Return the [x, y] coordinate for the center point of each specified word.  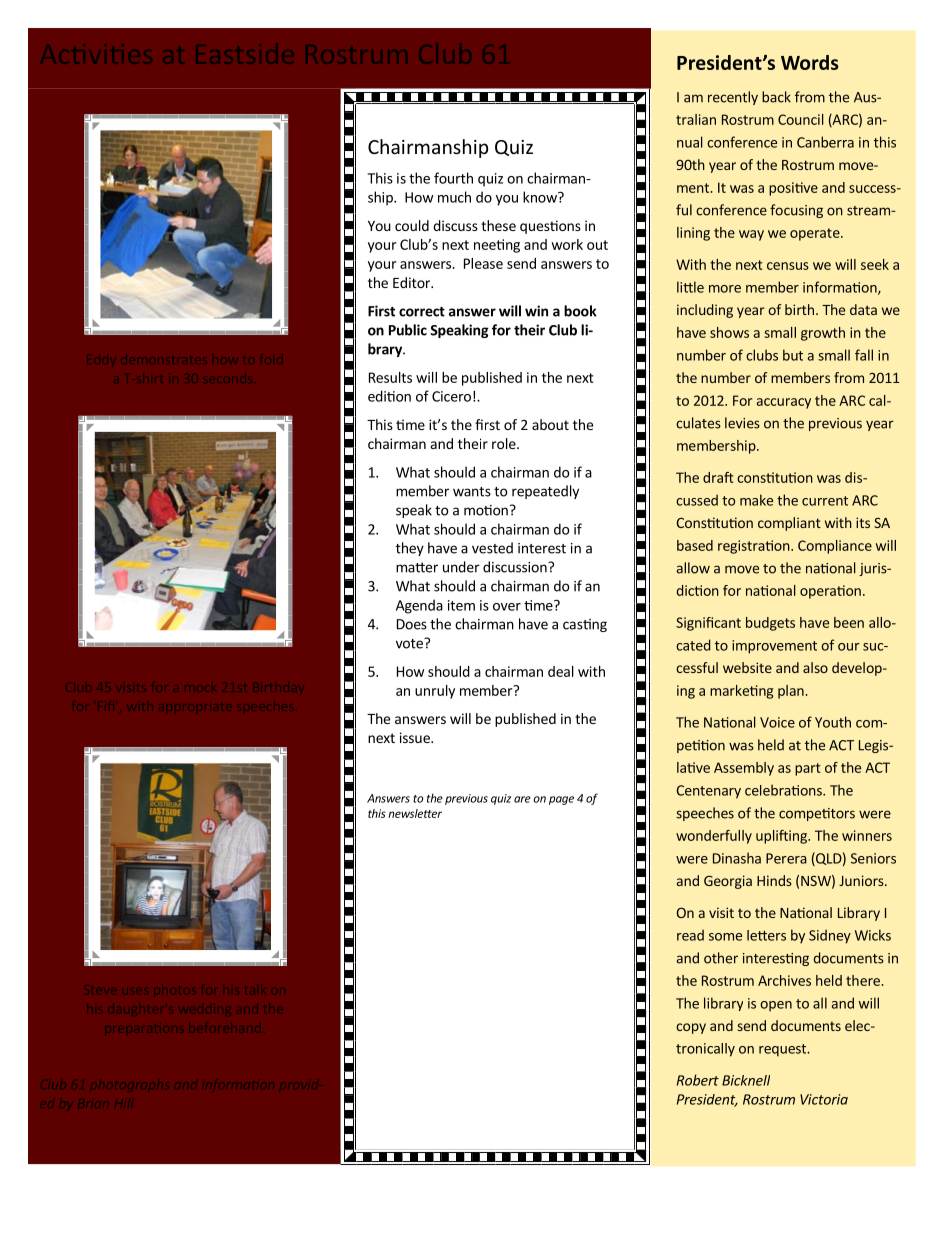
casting [585, 625]
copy [691, 1028]
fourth [453, 178]
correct [422, 312]
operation [830, 592]
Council [801, 119]
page [561, 800]
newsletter [415, 813]
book [580, 311]
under [461, 567]
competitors [817, 814]
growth [823, 334]
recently [733, 98]
